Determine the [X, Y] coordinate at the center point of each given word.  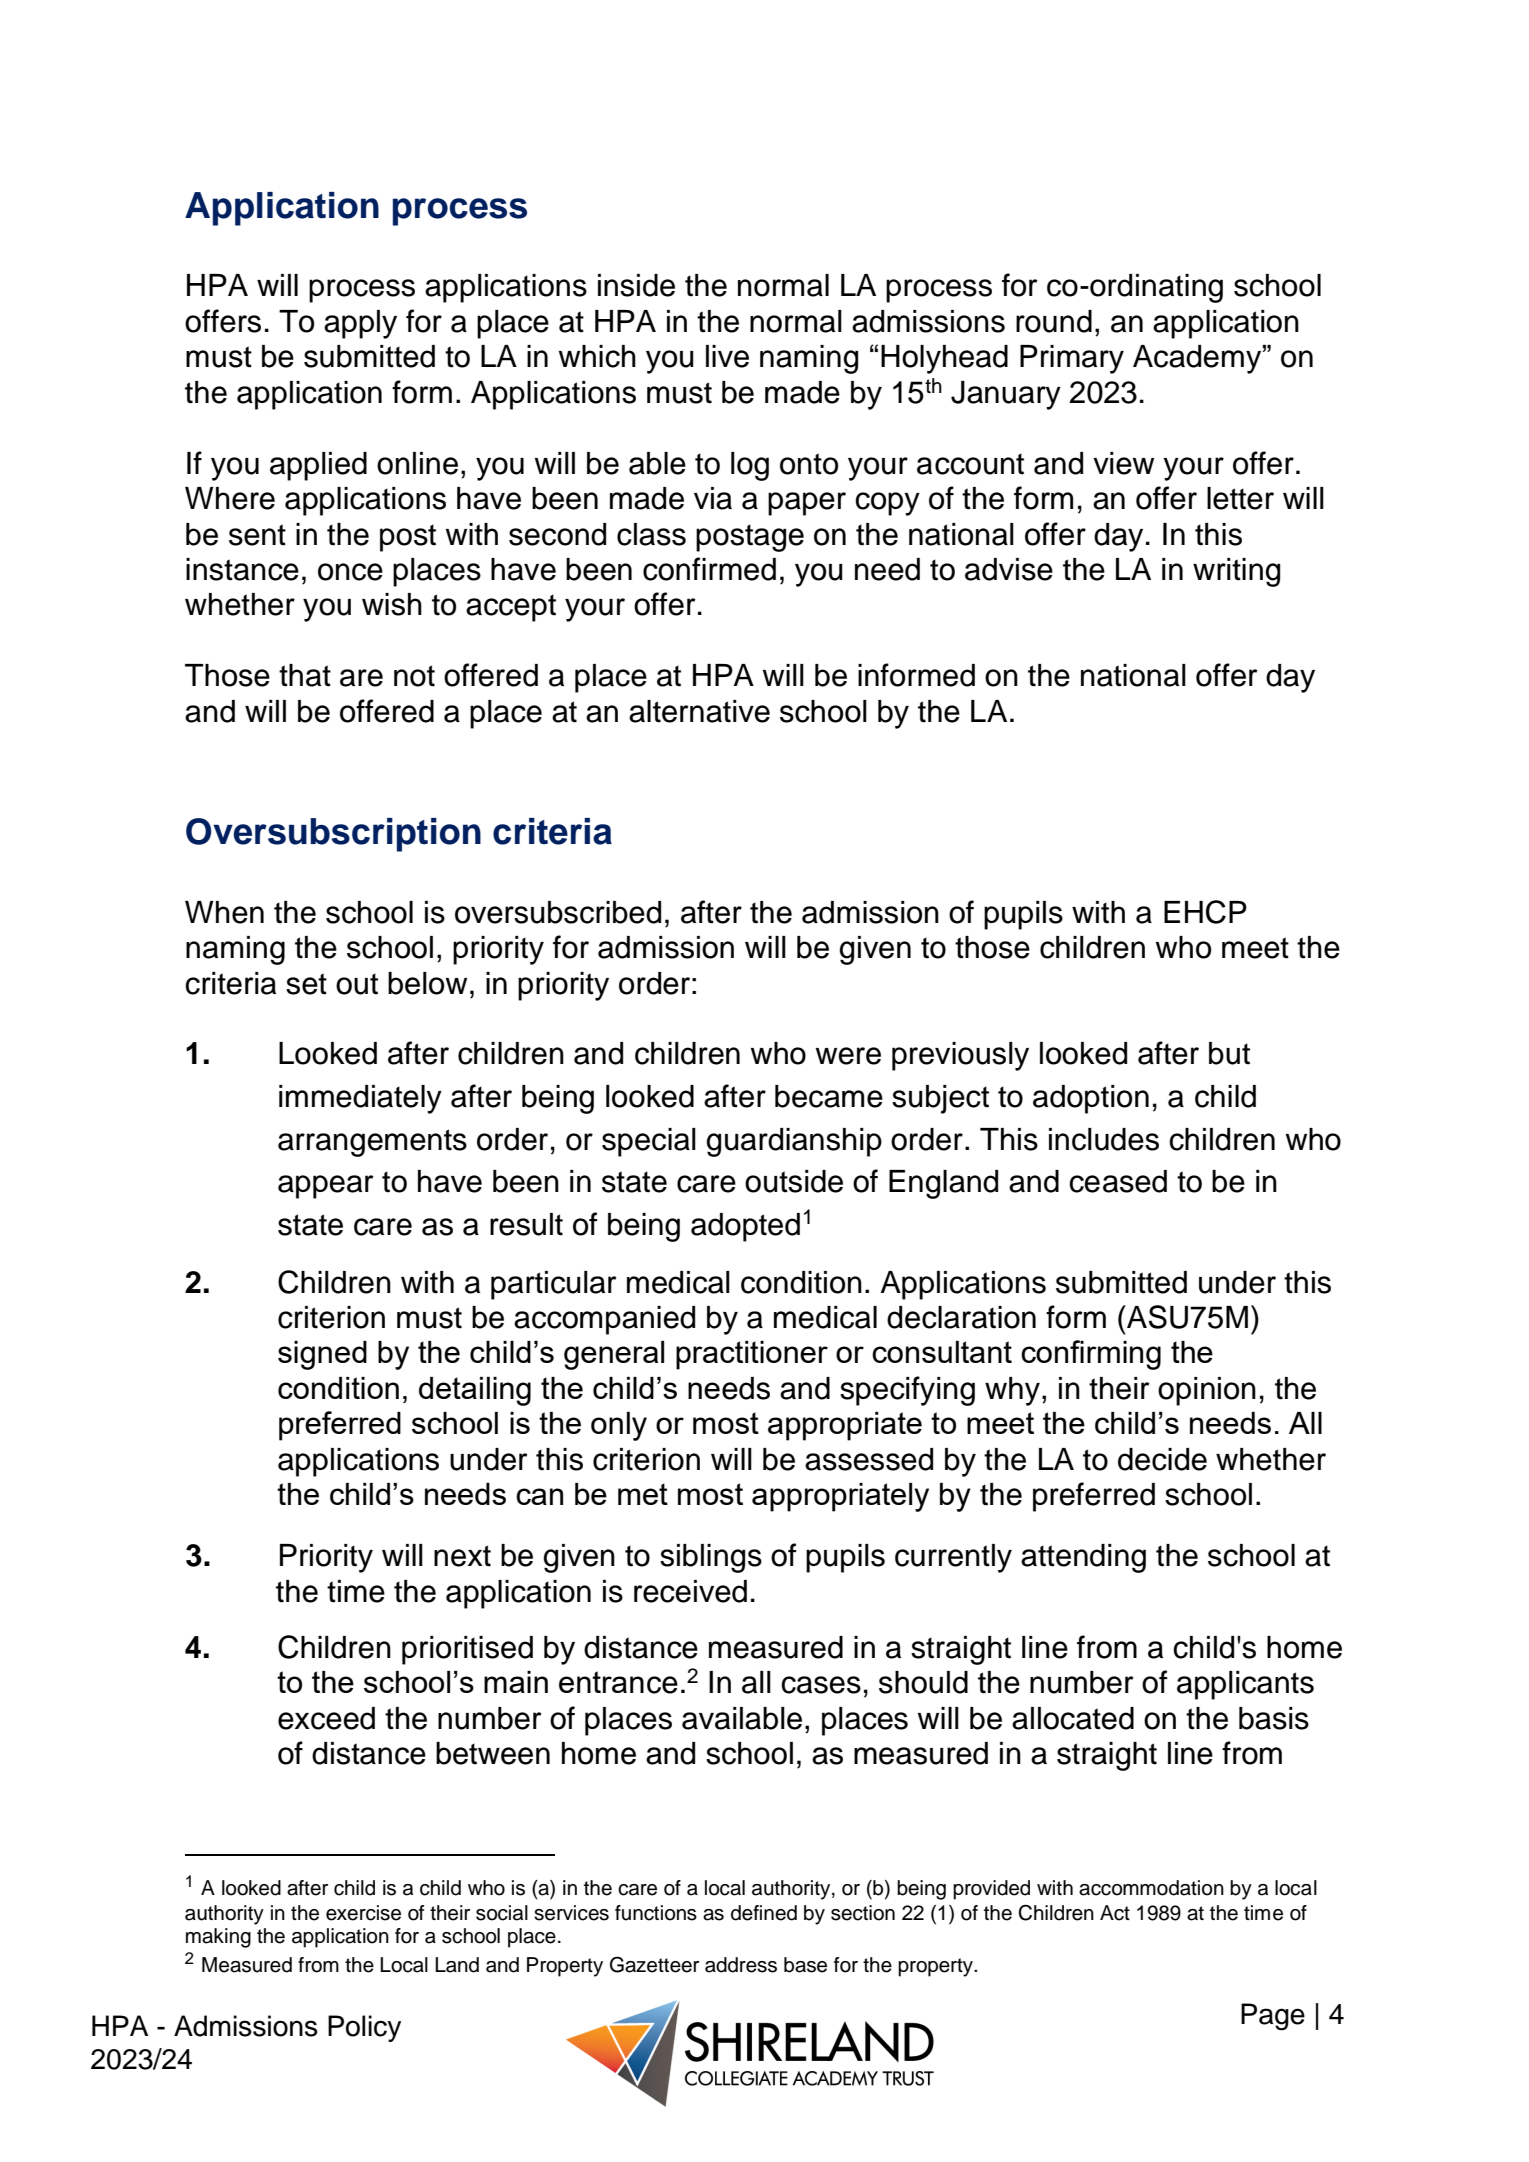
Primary [1072, 359]
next [462, 1556]
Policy [364, 2028]
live [727, 356]
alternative [699, 711]
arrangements [372, 1143]
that [305, 675]
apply [360, 324]
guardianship [794, 1142]
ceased [1118, 1181]
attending [1083, 1558]
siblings [711, 1558]
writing [1236, 572]
